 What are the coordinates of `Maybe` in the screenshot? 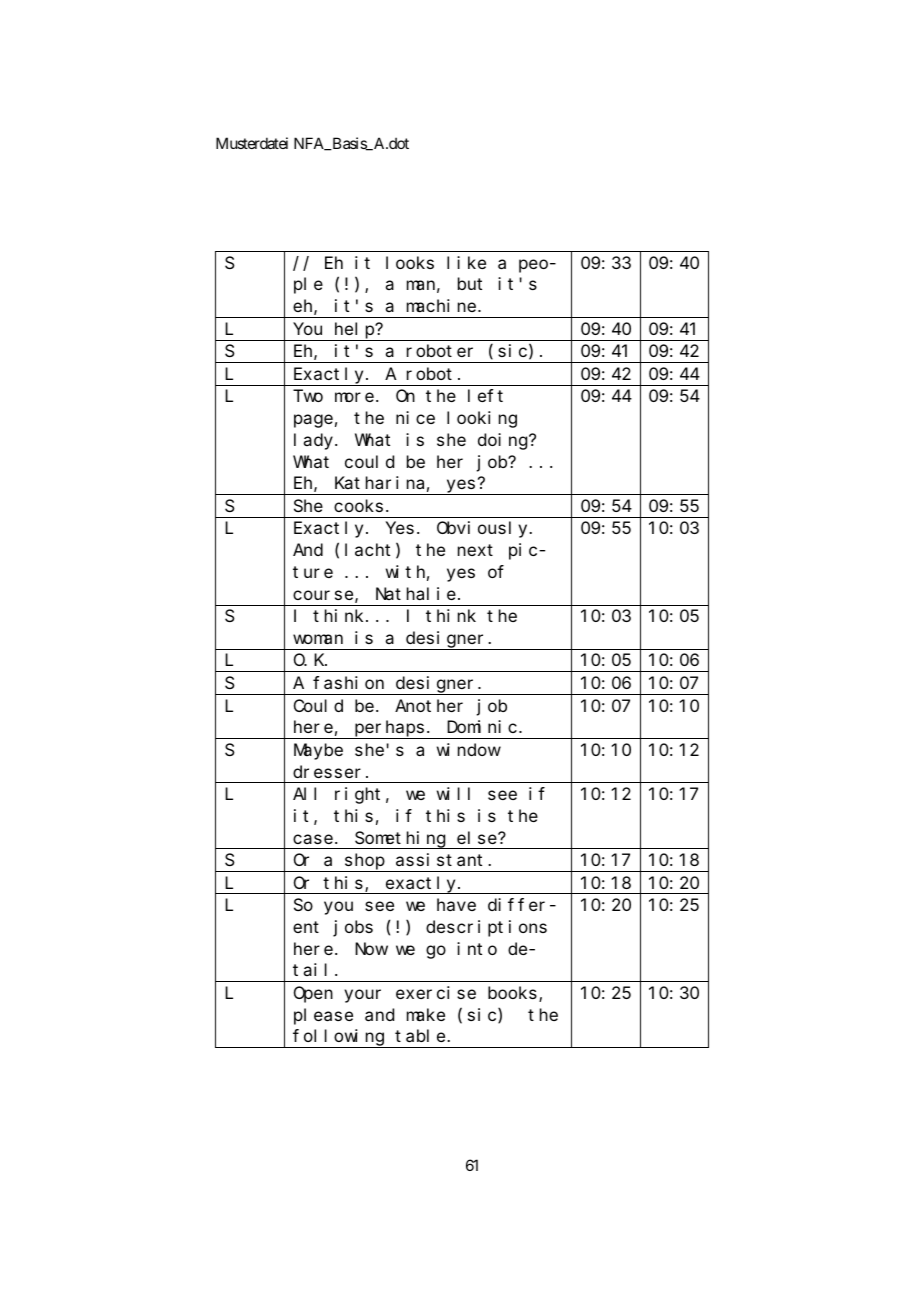 It's located at (318, 751).
